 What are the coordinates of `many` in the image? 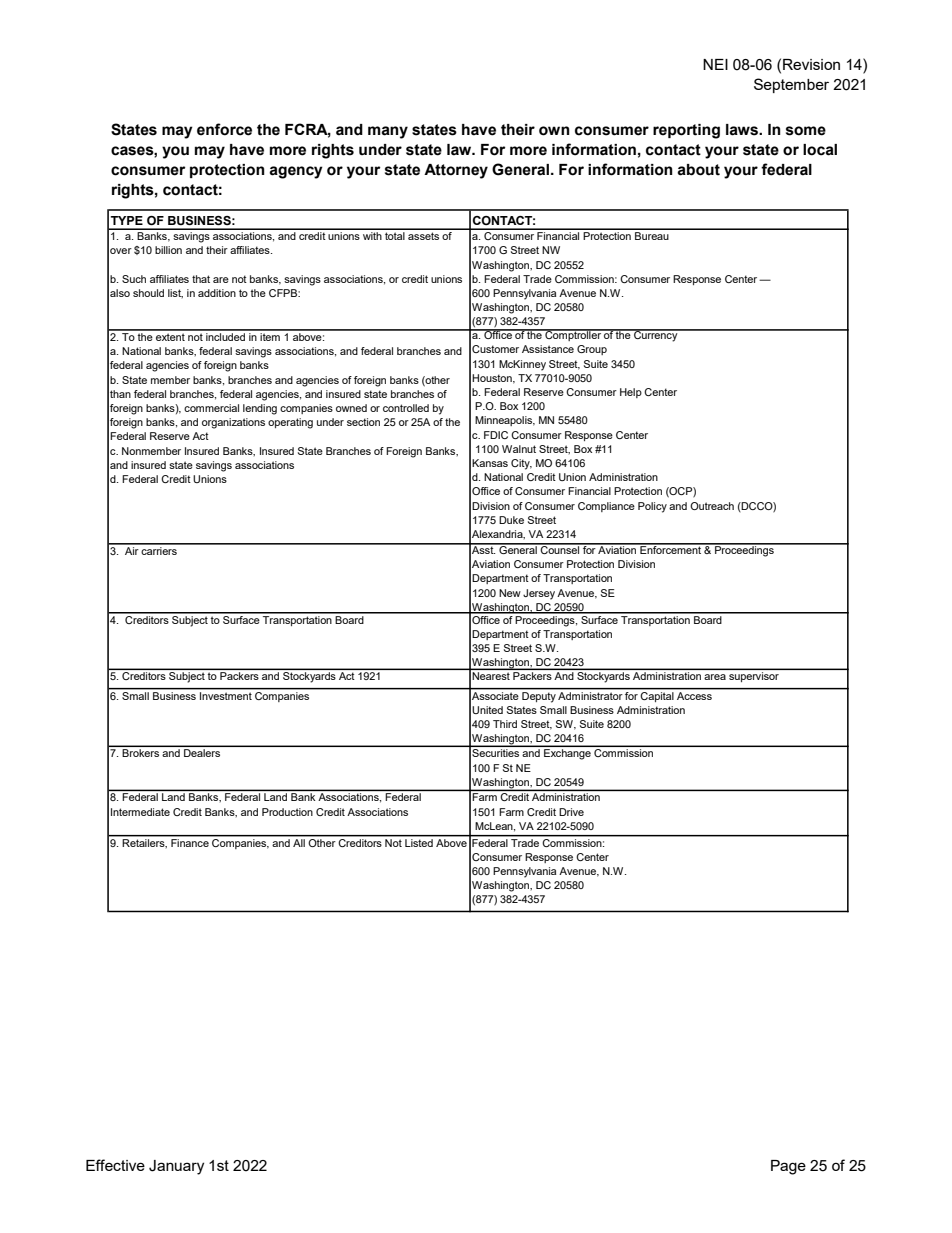 It's located at (388, 132).
